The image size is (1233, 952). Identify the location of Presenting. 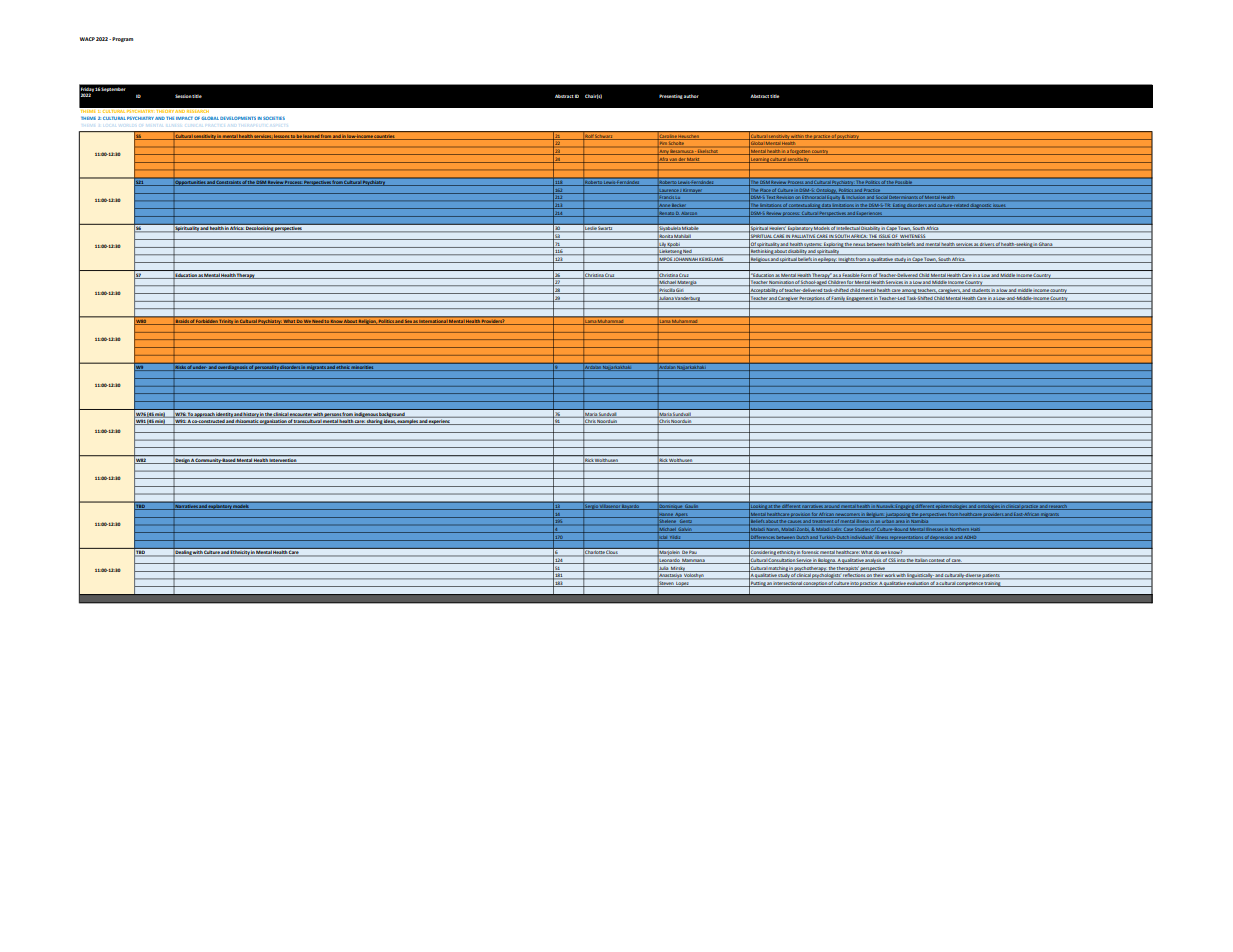
(671, 96).
